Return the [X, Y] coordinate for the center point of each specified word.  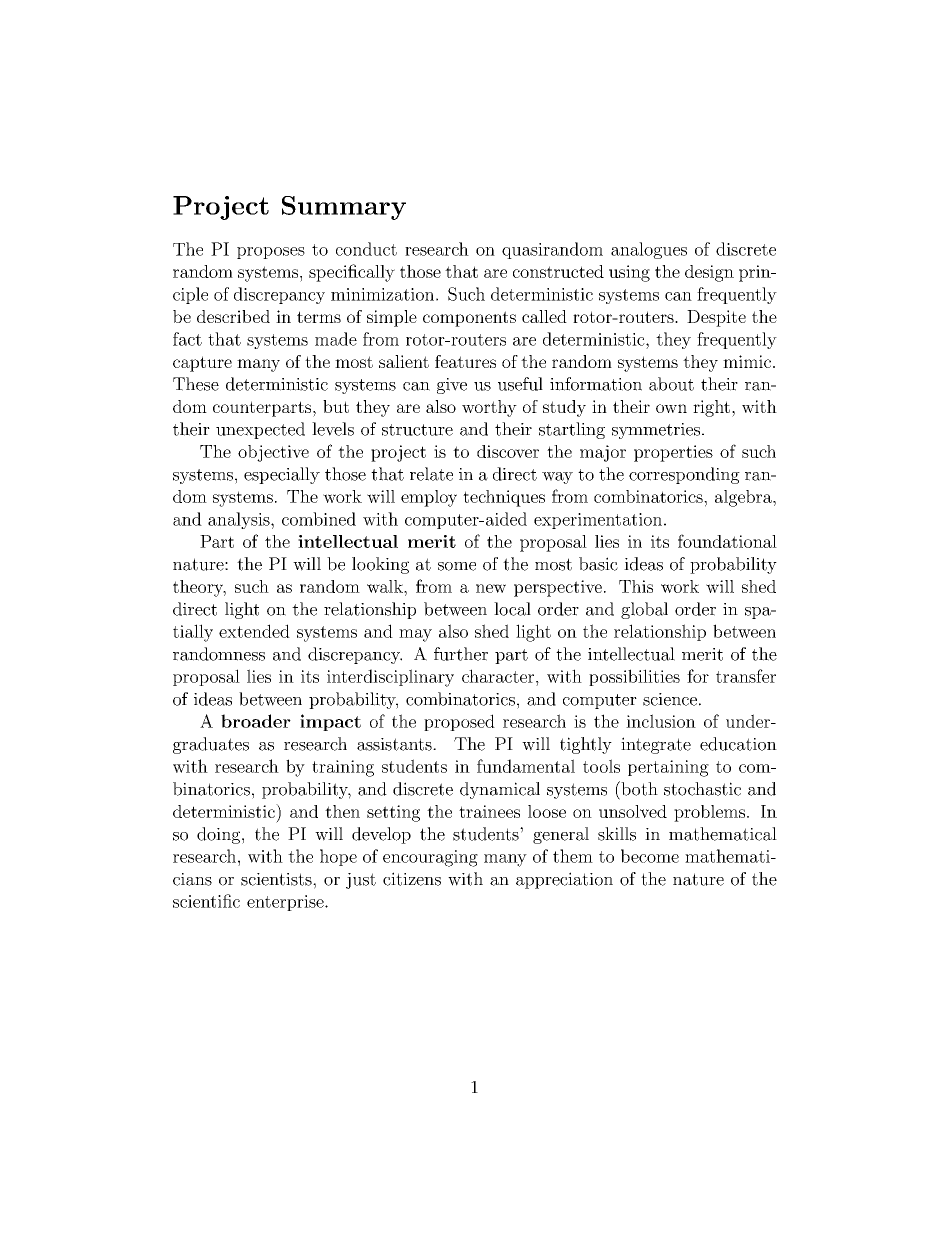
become [650, 856]
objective [273, 453]
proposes [271, 253]
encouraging [430, 858]
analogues [649, 250]
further [461, 654]
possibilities [634, 677]
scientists [277, 879]
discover [508, 451]
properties [673, 453]
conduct [366, 249]
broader [256, 721]
